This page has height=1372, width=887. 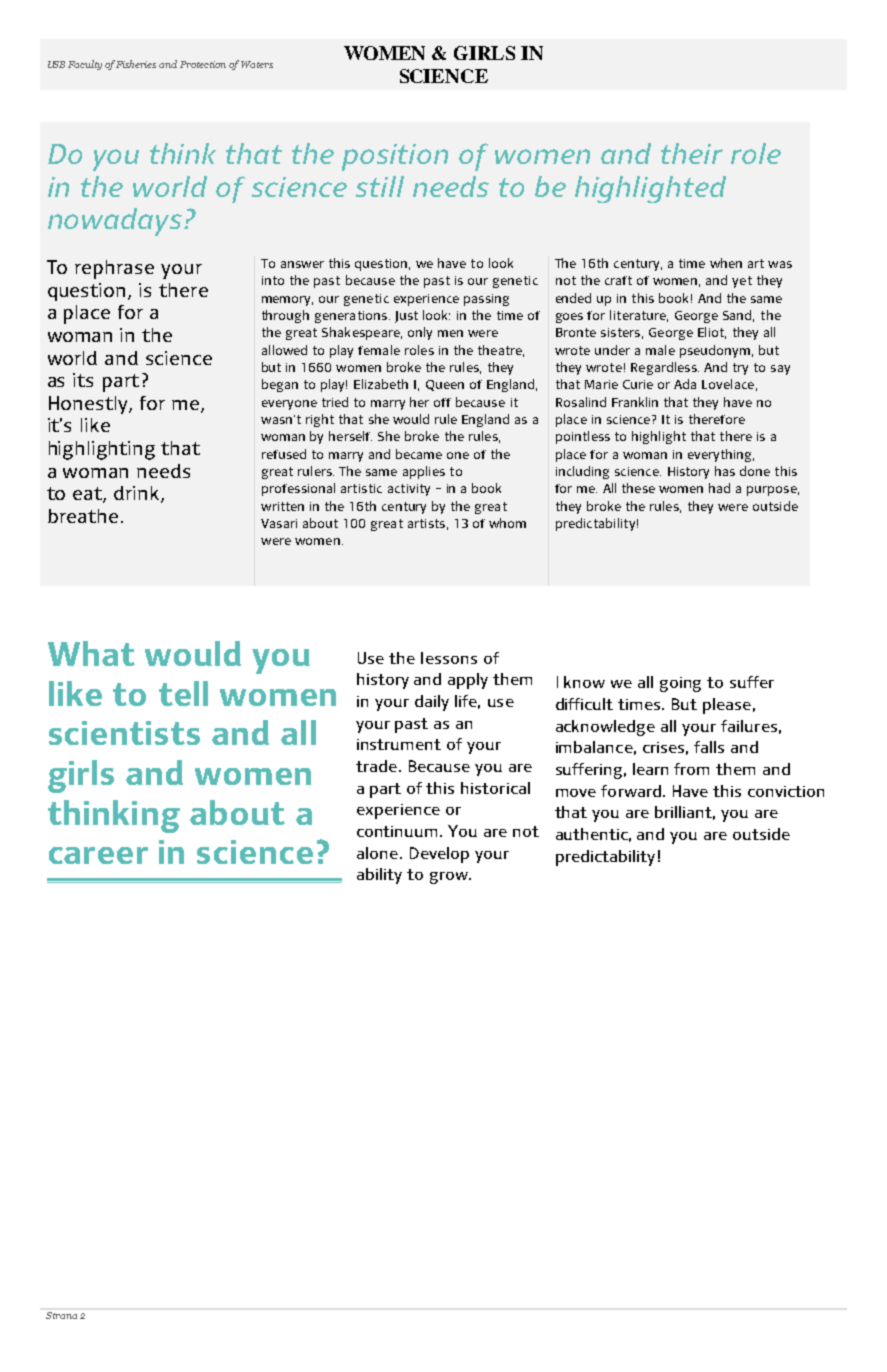 I want to click on their, so click(x=692, y=153).
